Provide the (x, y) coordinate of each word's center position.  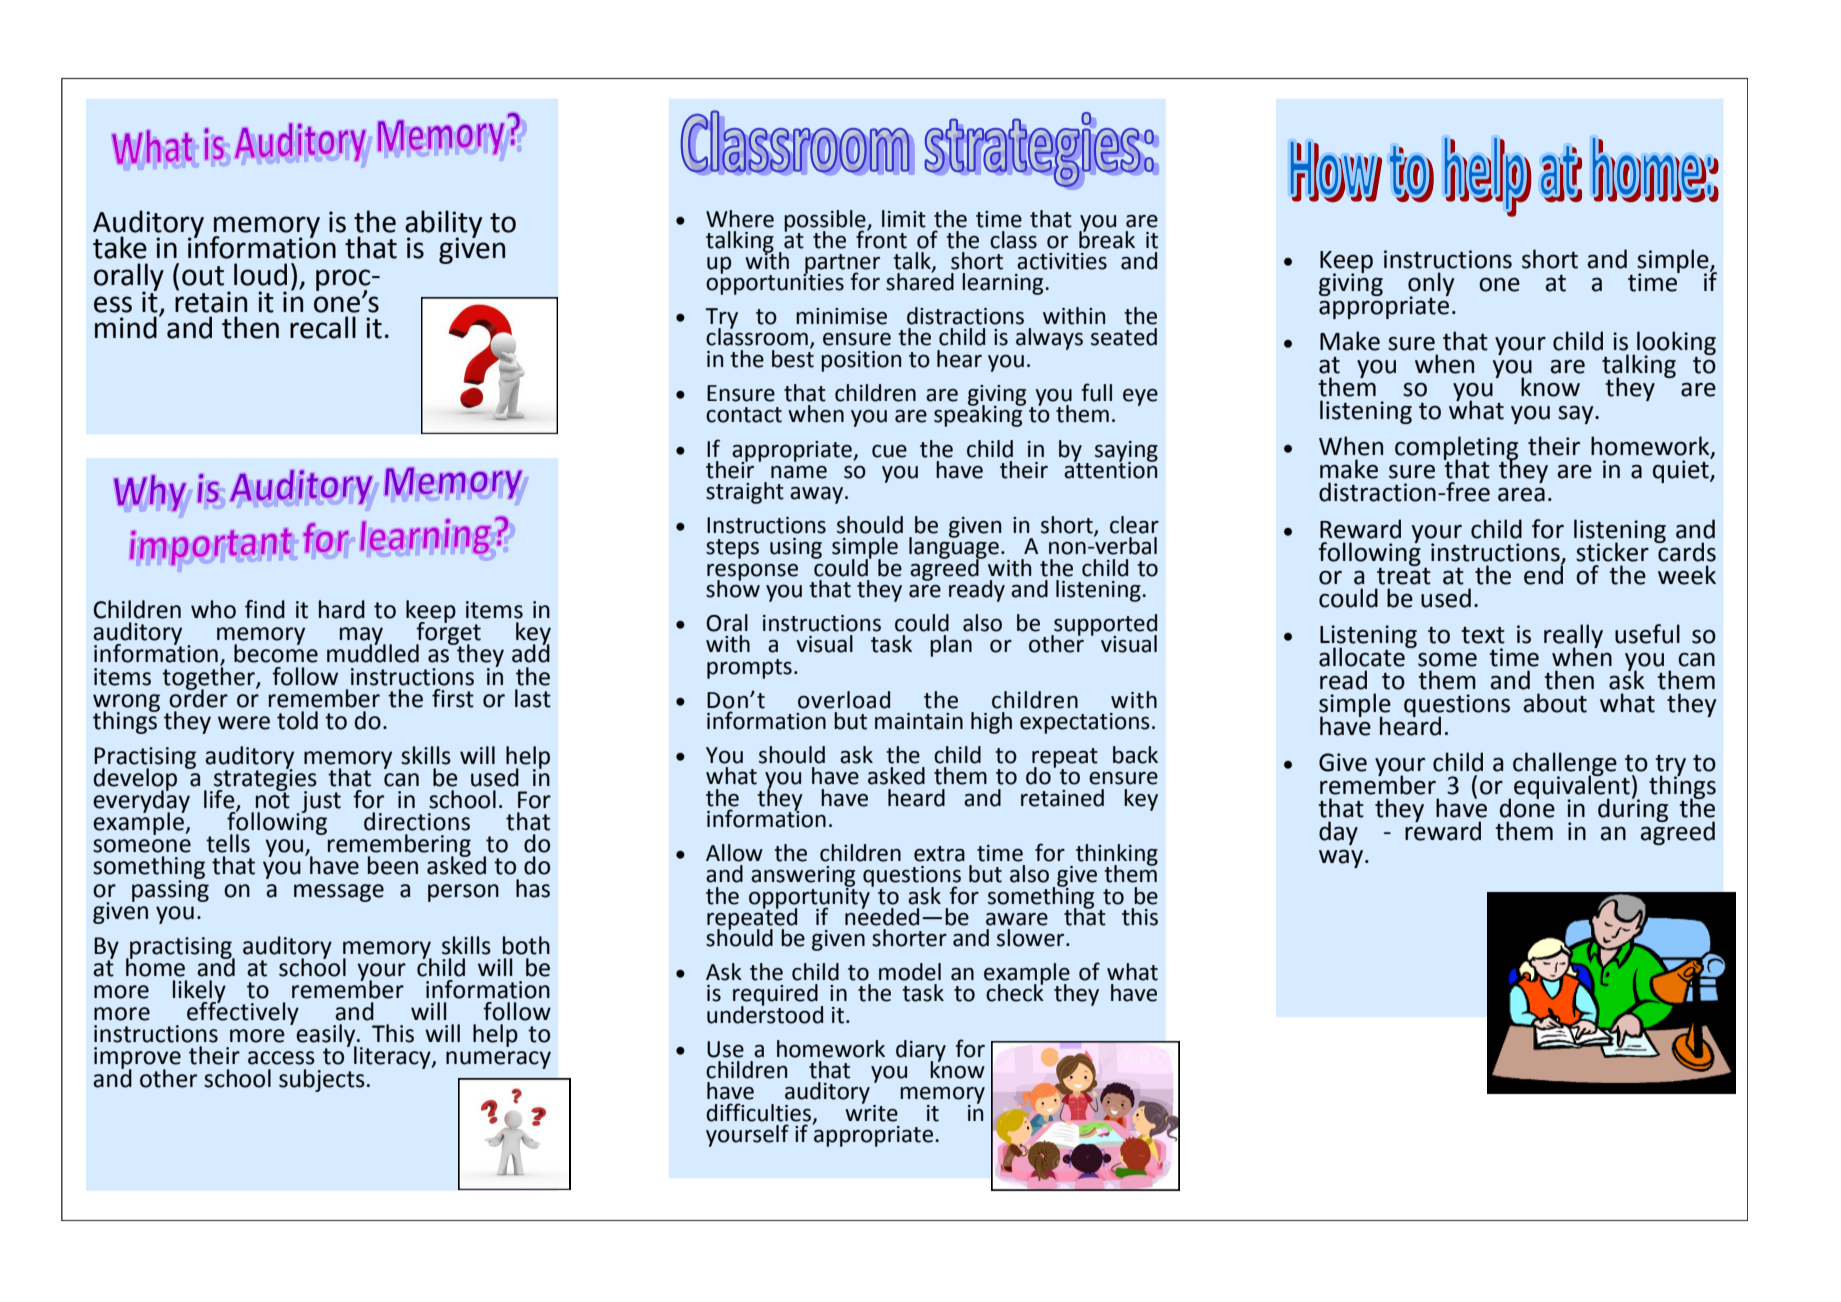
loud (260, 274)
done (1527, 807)
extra (939, 854)
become (276, 652)
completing (1456, 449)
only (1431, 285)
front (881, 238)
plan (951, 646)
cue (889, 451)
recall (323, 327)
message (339, 893)
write (871, 1112)
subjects (322, 1080)
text (1483, 635)
